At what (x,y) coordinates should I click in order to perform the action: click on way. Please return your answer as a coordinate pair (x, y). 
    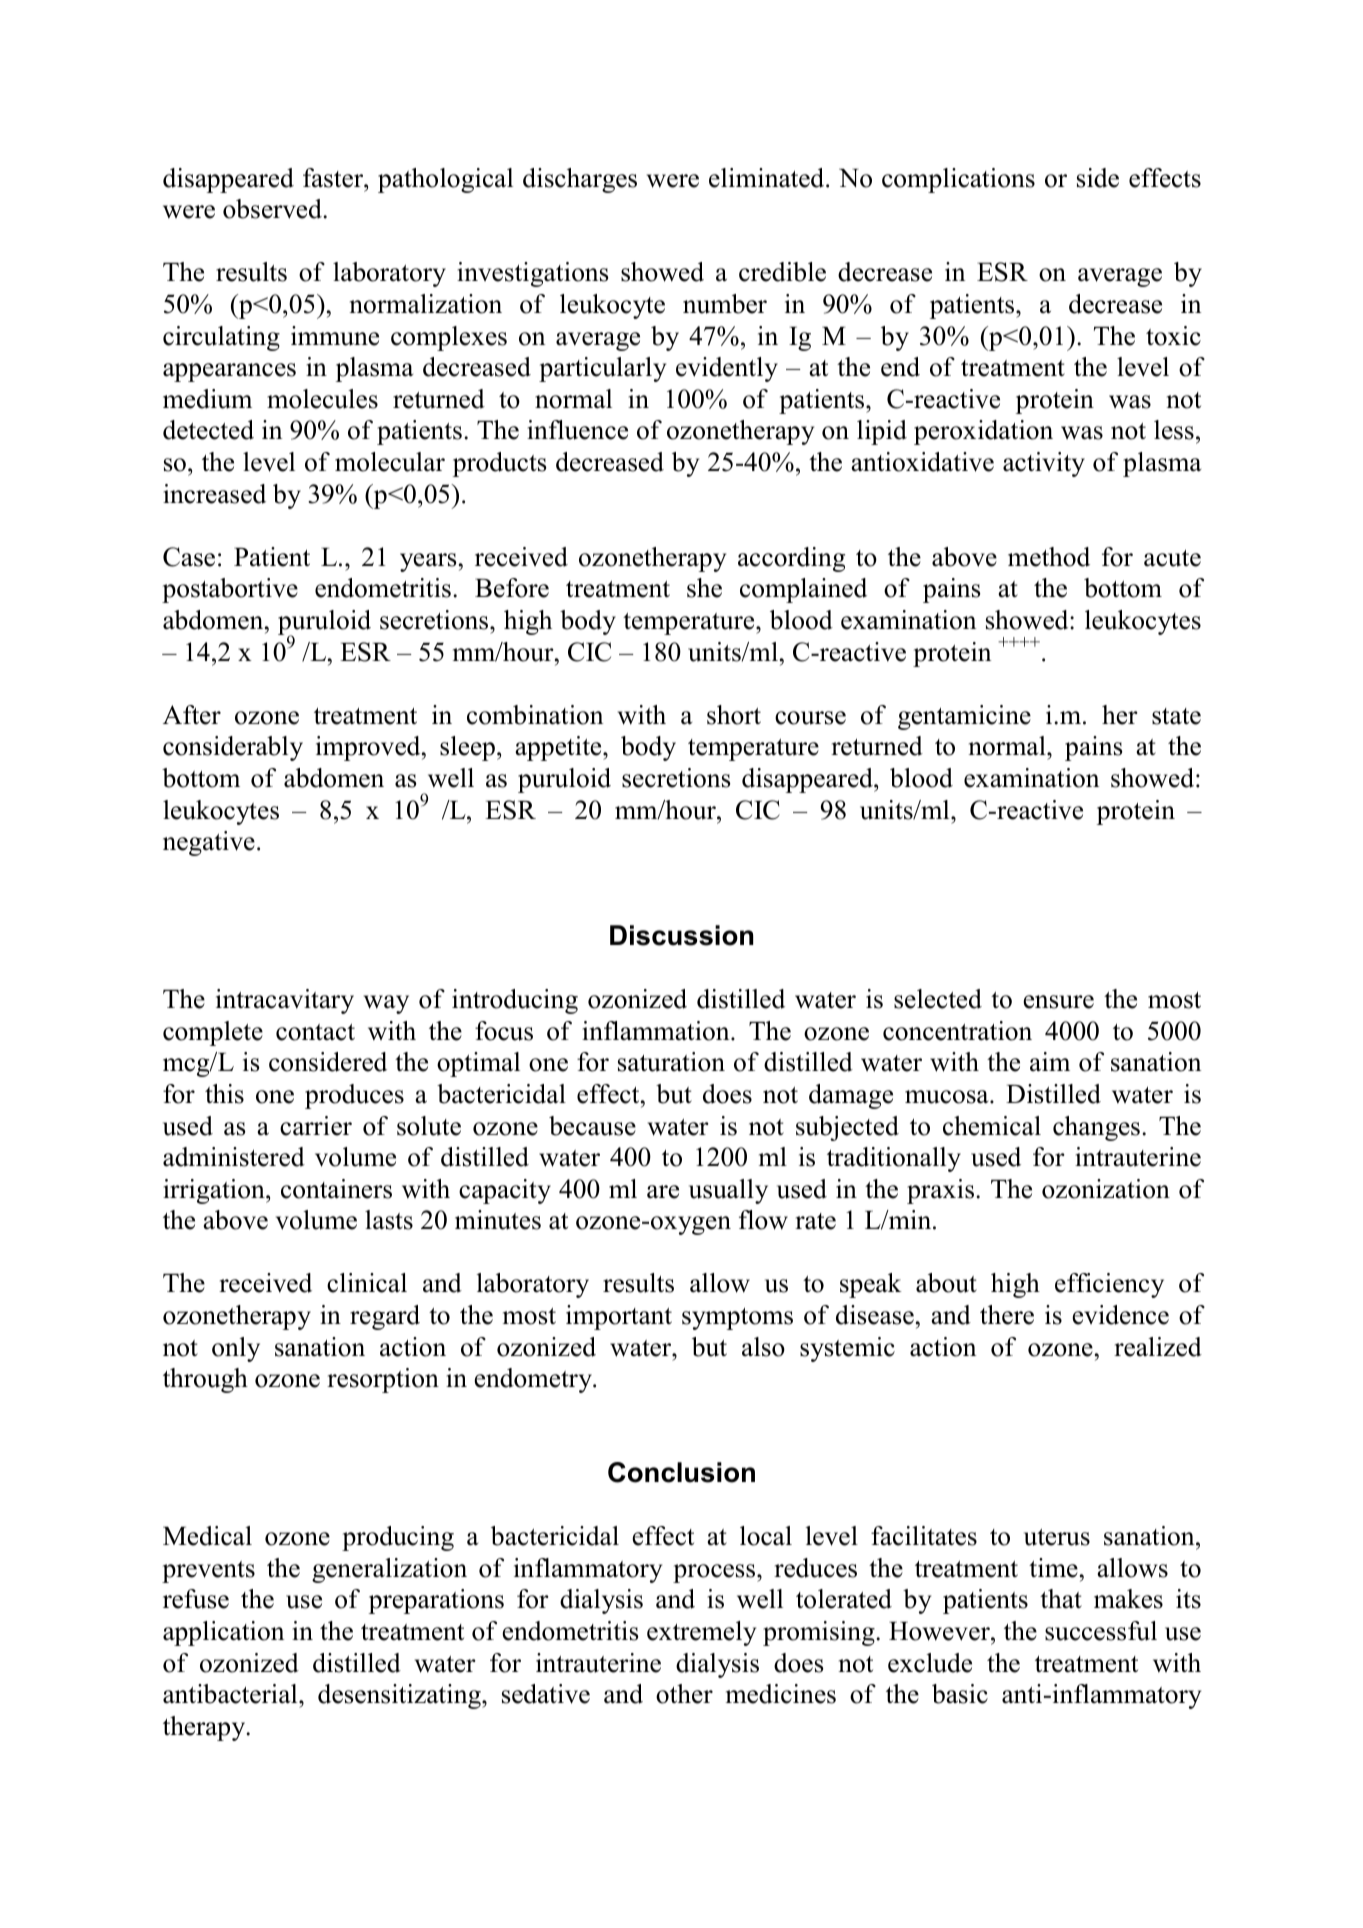
    Looking at the image, I should click on (386, 1004).
